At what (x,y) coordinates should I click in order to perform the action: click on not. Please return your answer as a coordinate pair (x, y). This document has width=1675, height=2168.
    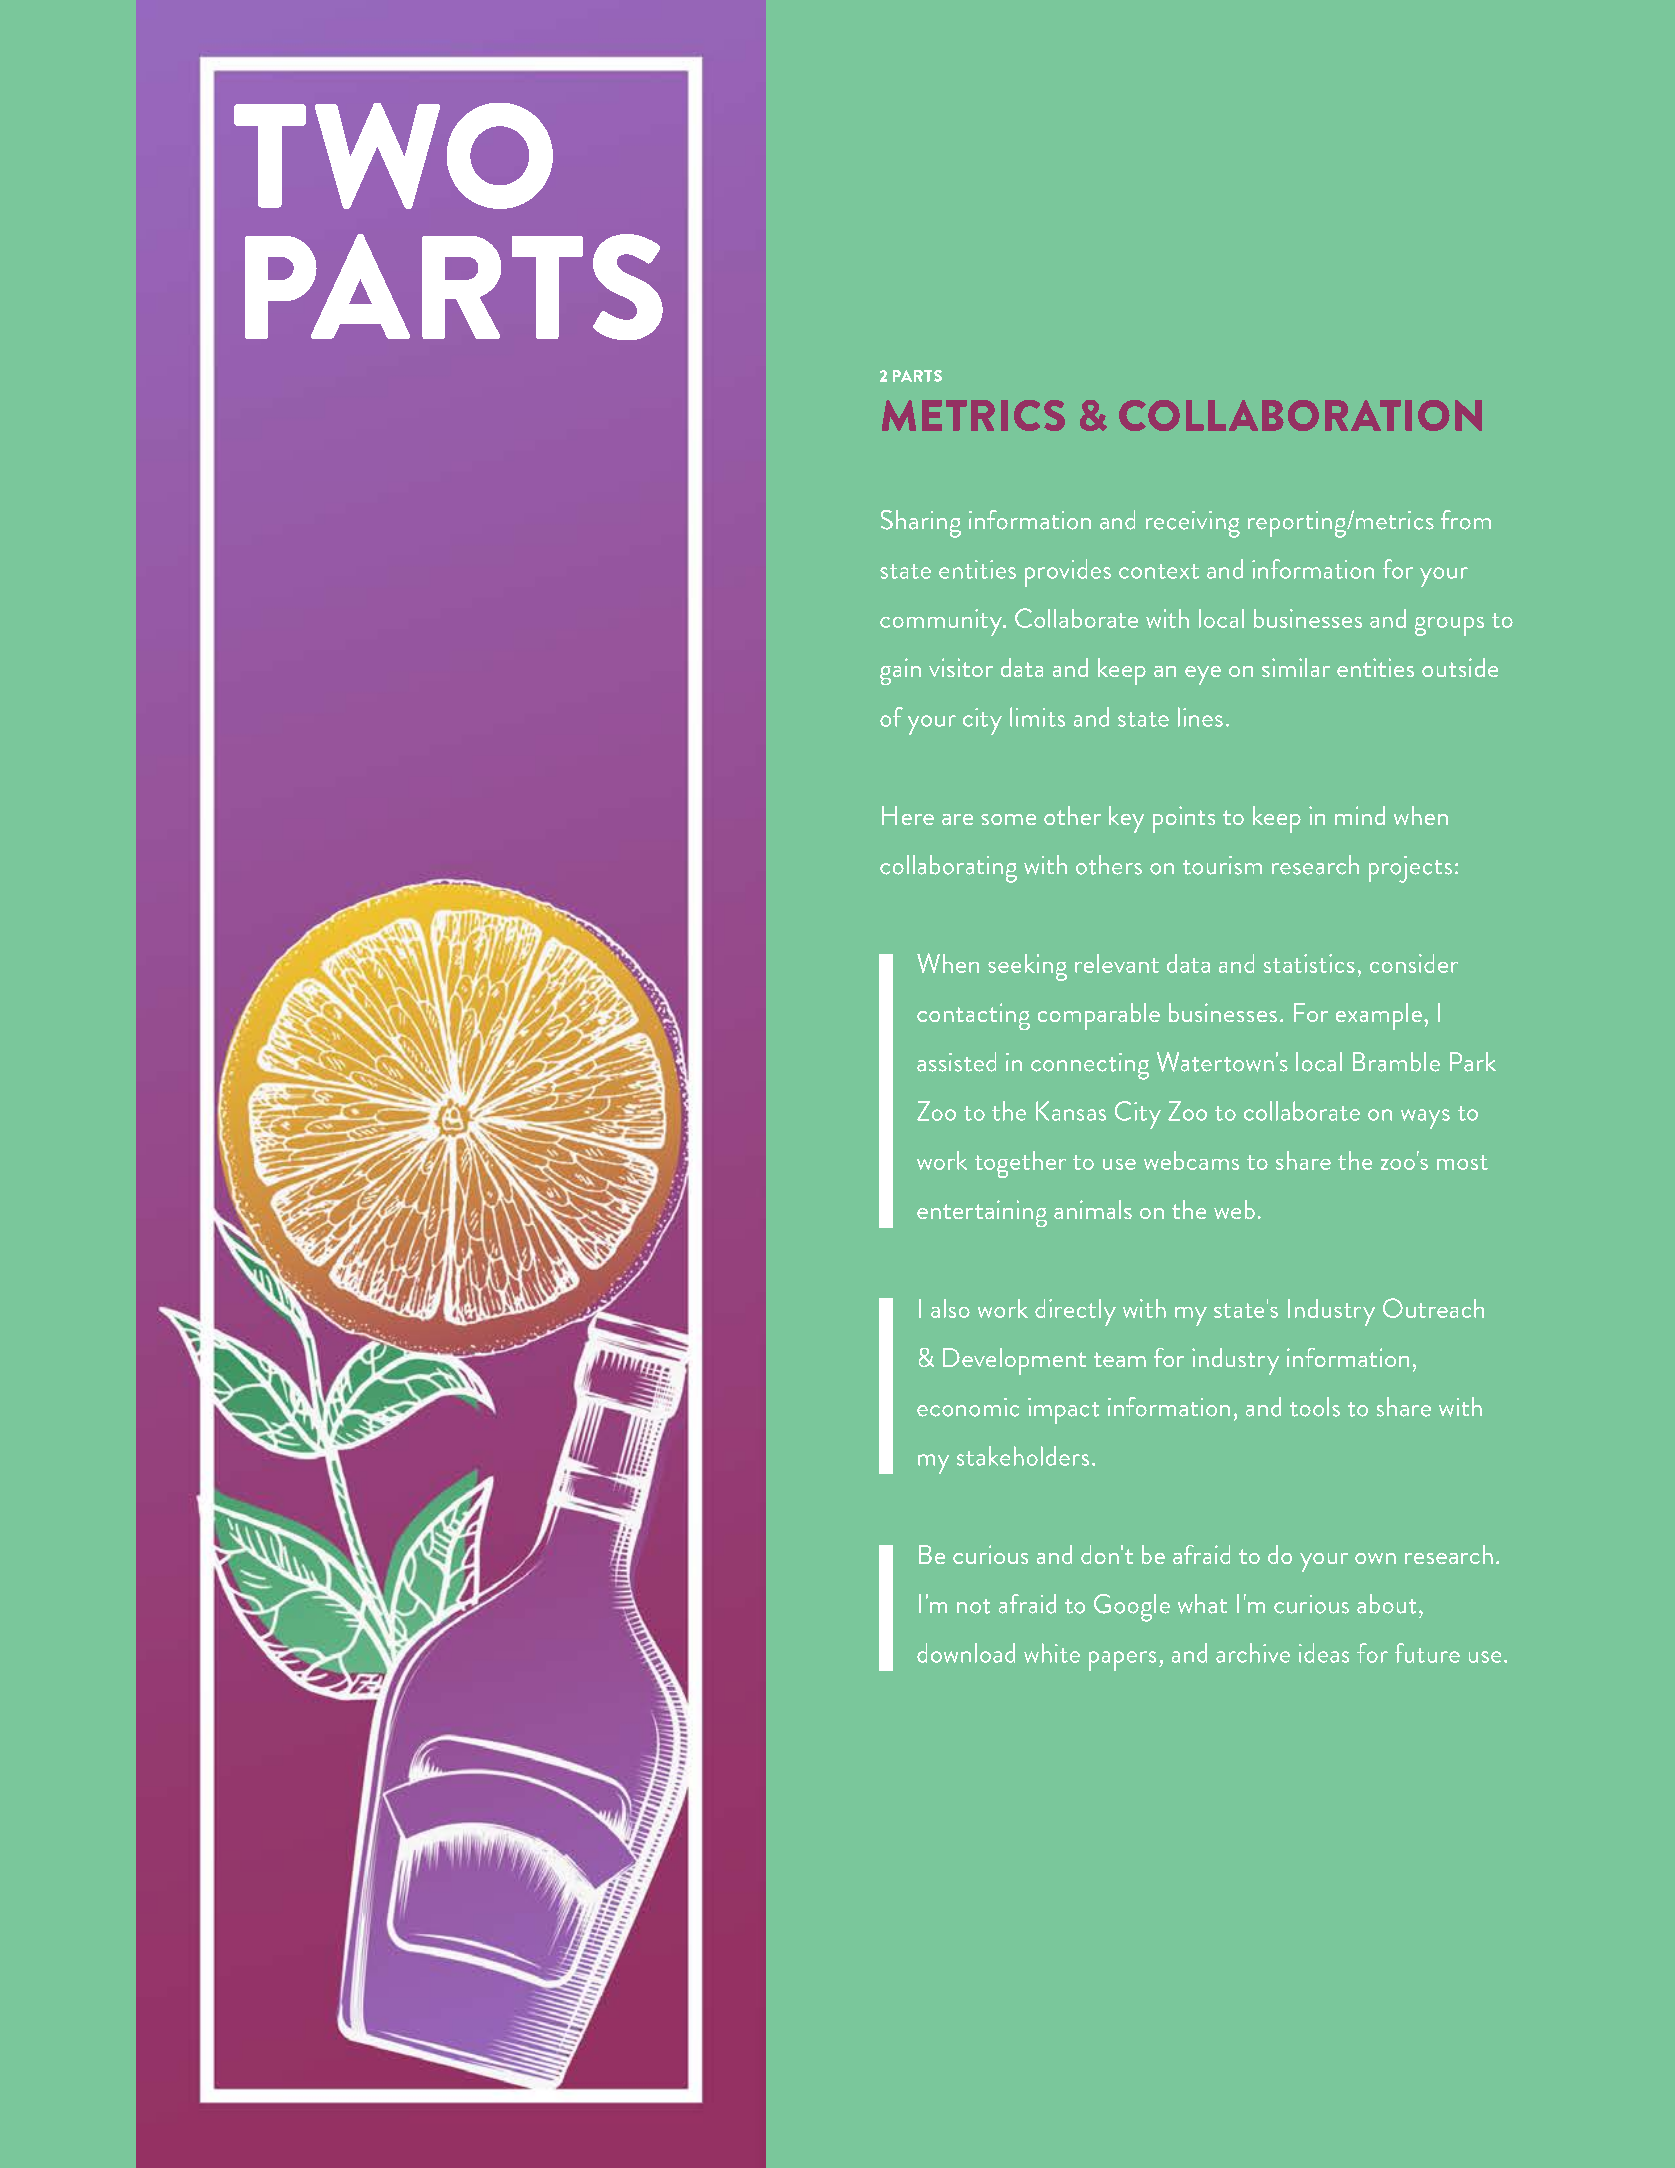
    Looking at the image, I should click on (973, 1606).
